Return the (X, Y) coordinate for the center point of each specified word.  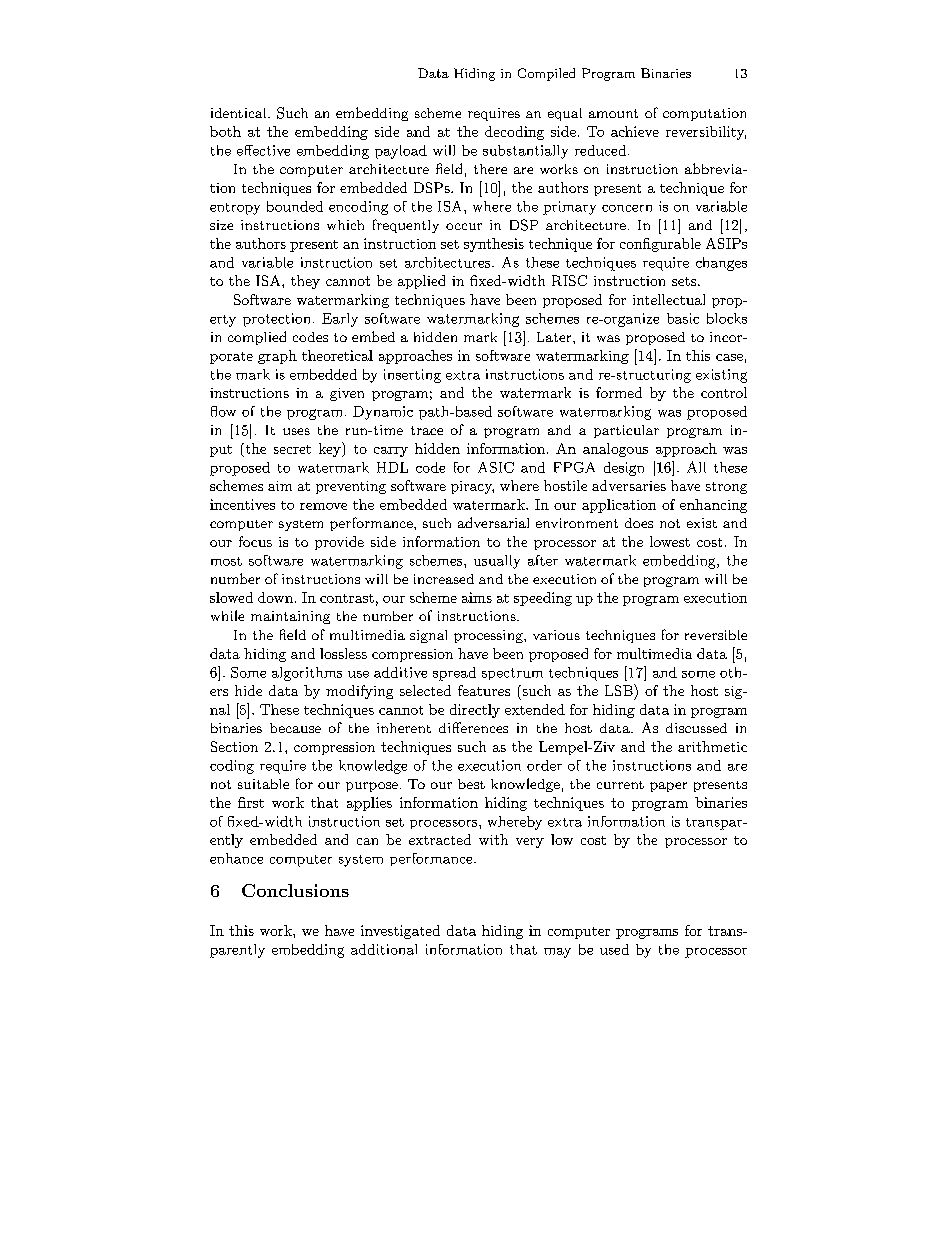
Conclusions (295, 890)
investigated (400, 932)
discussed (696, 728)
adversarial (493, 522)
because (295, 728)
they (305, 282)
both (225, 131)
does (639, 523)
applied (421, 282)
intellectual (669, 299)
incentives (242, 504)
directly (475, 711)
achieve (635, 131)
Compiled (546, 74)
